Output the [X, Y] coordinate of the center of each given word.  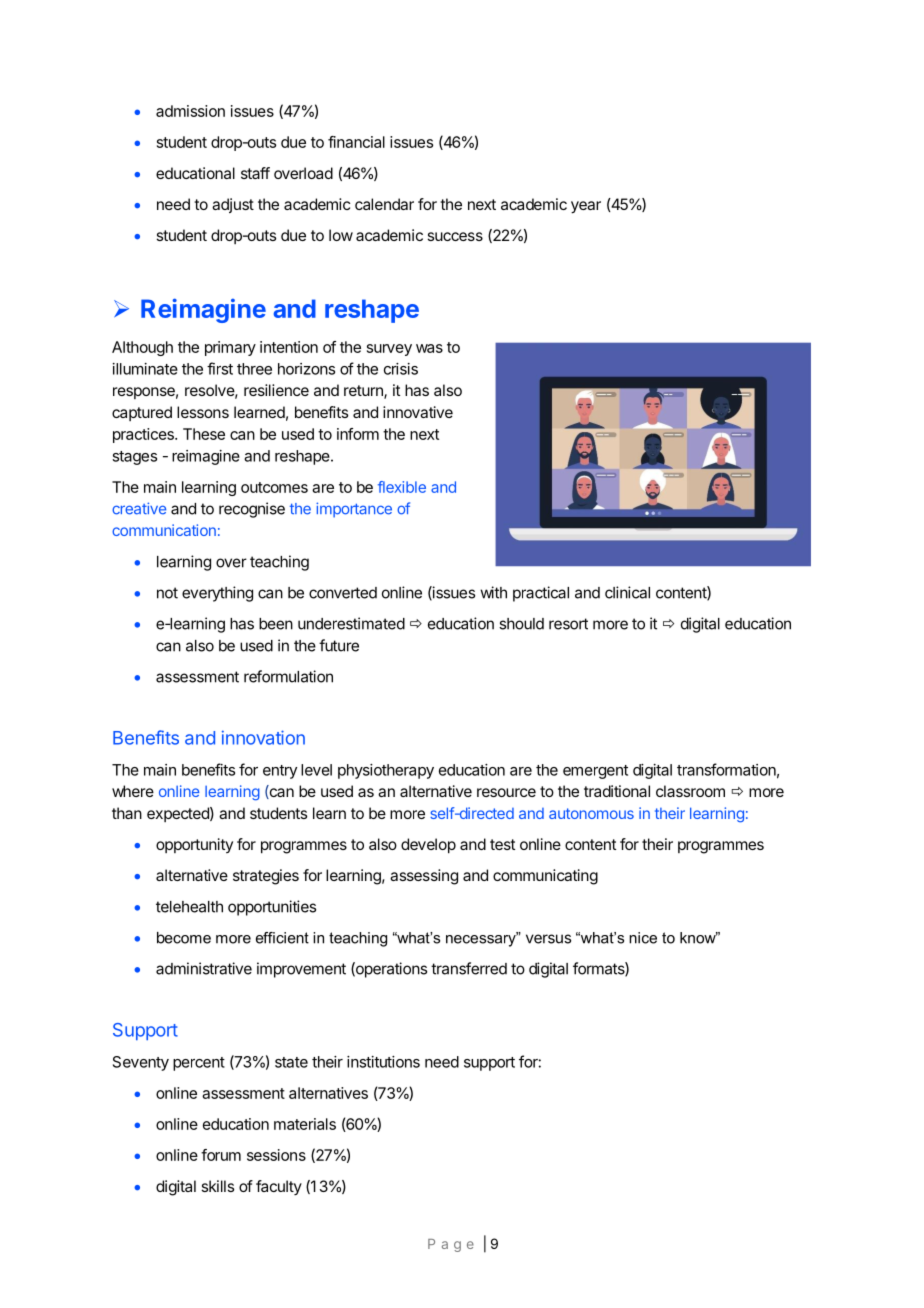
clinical [627, 592]
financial [356, 142]
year [586, 207]
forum [221, 1155]
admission [190, 111]
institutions [383, 1062]
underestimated [351, 623]
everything [217, 594]
